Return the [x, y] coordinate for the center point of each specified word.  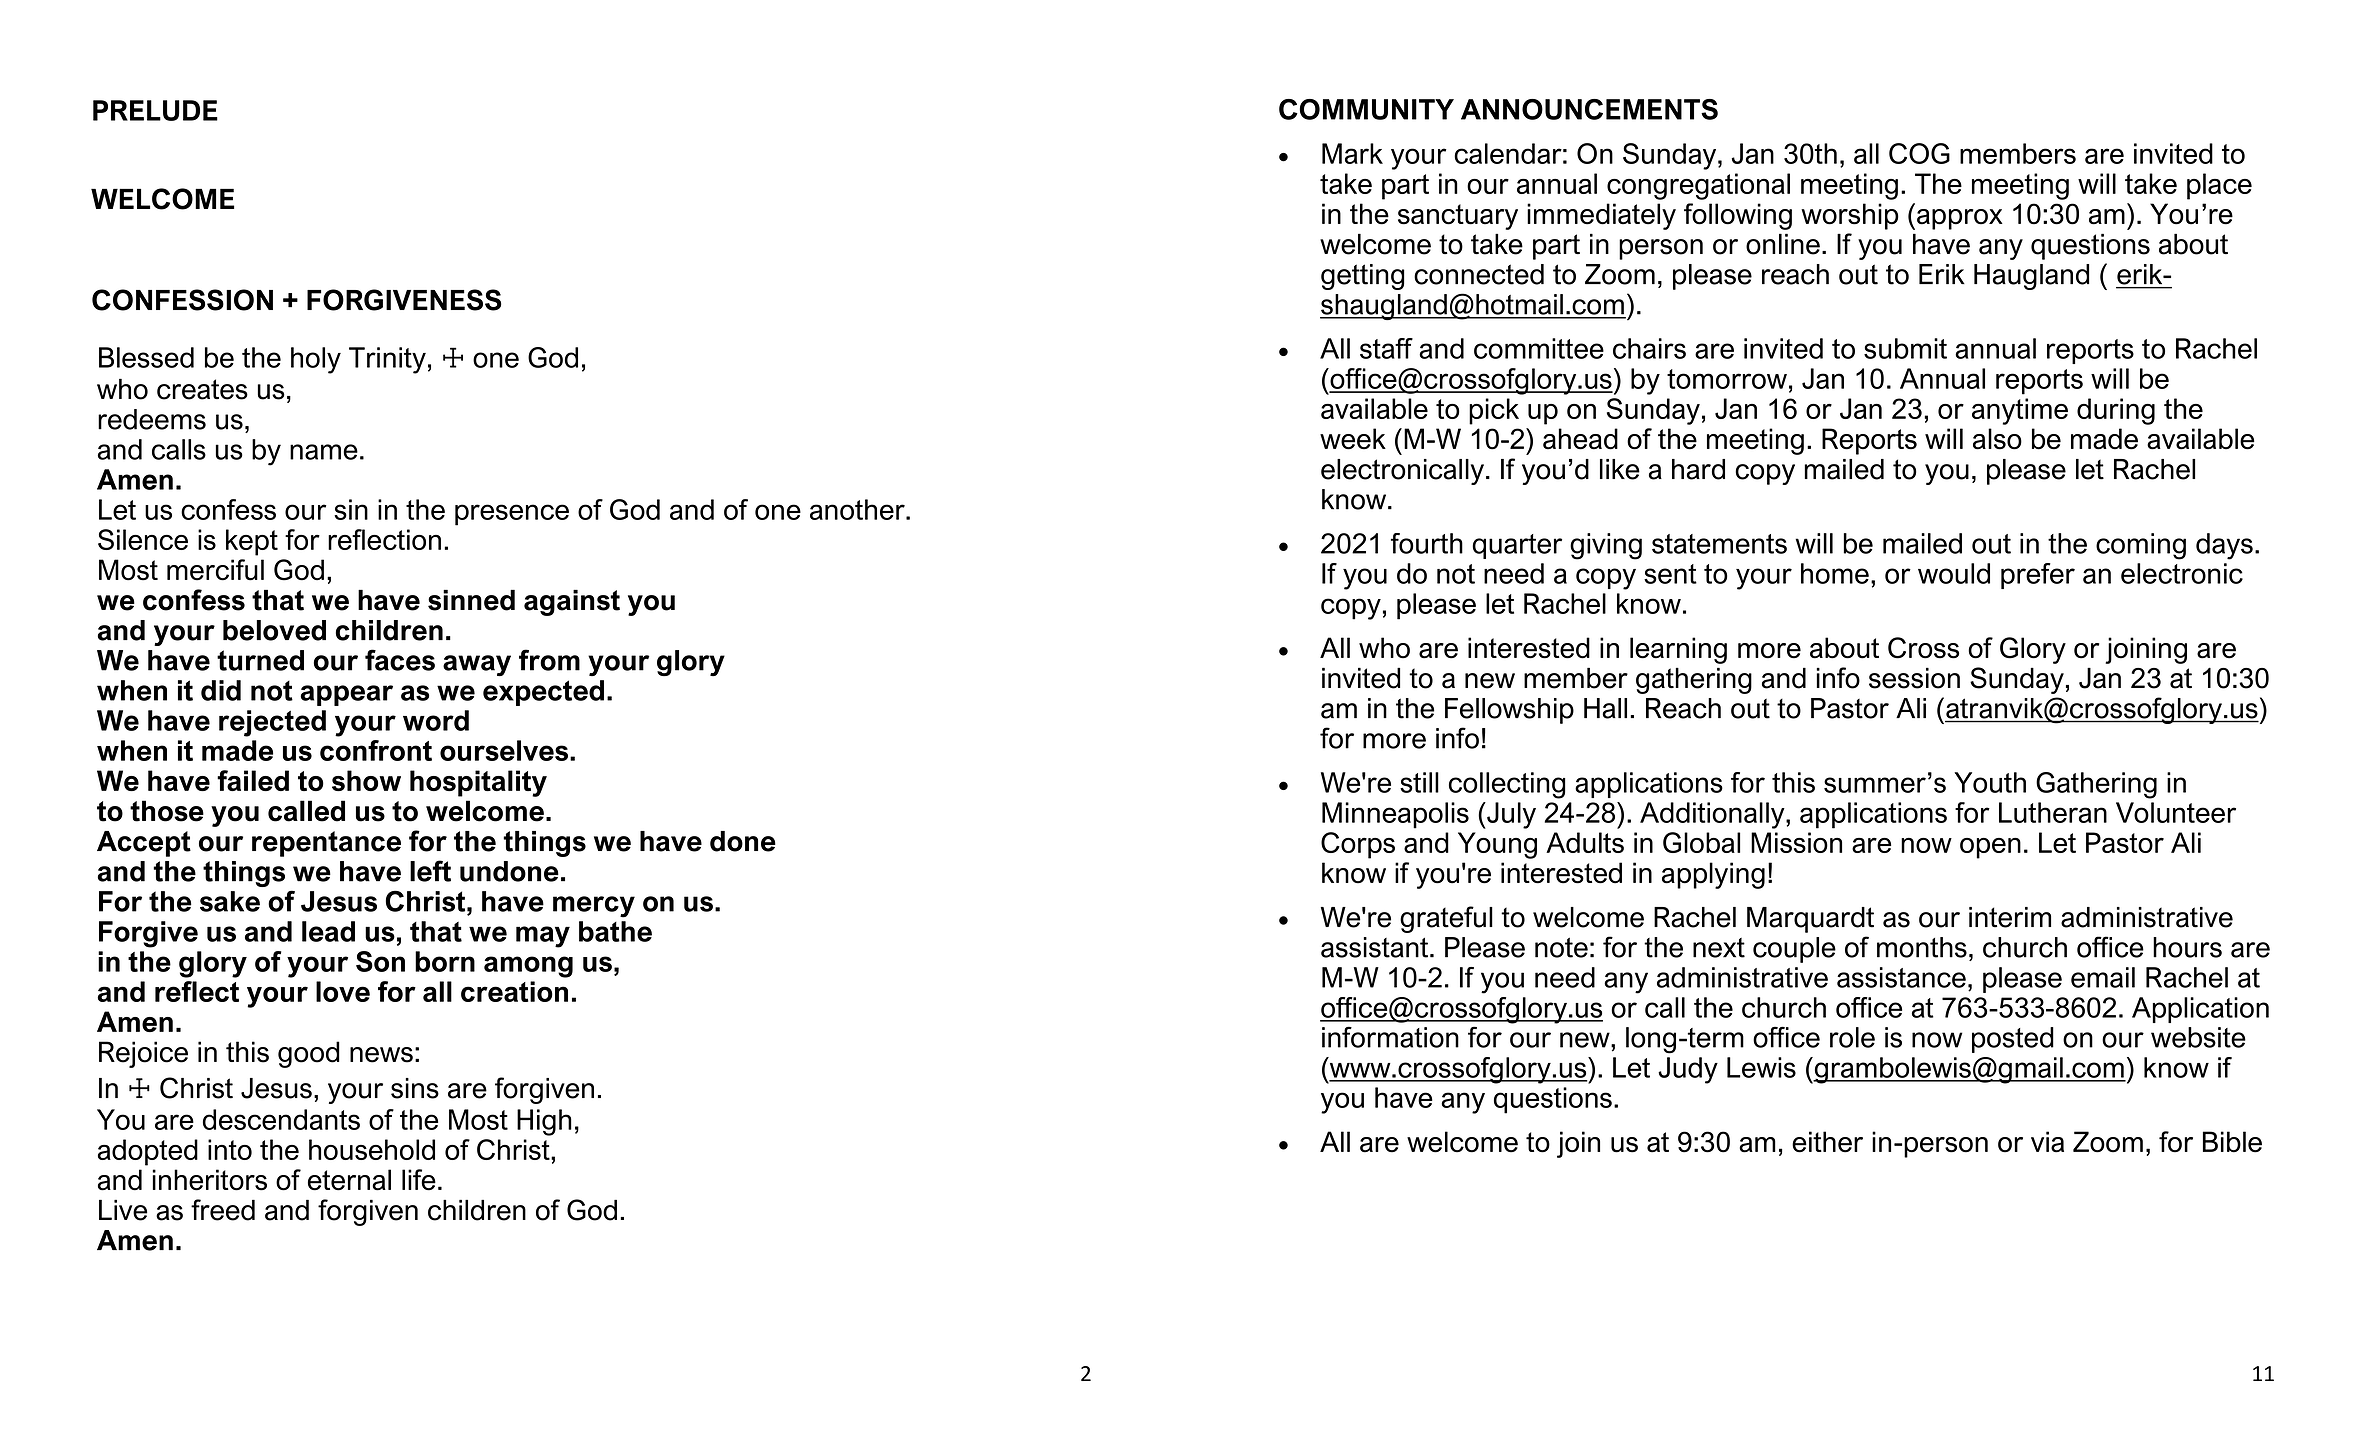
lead [328, 931]
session [1914, 678]
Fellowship [1509, 711]
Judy [1688, 1070]
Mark [1352, 153]
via [2047, 1142]
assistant [1376, 947]
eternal [349, 1180]
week [1353, 439]
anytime [2020, 411]
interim [2010, 917]
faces [400, 660]
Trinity [387, 360]
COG [1919, 153]
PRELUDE [155, 110]
